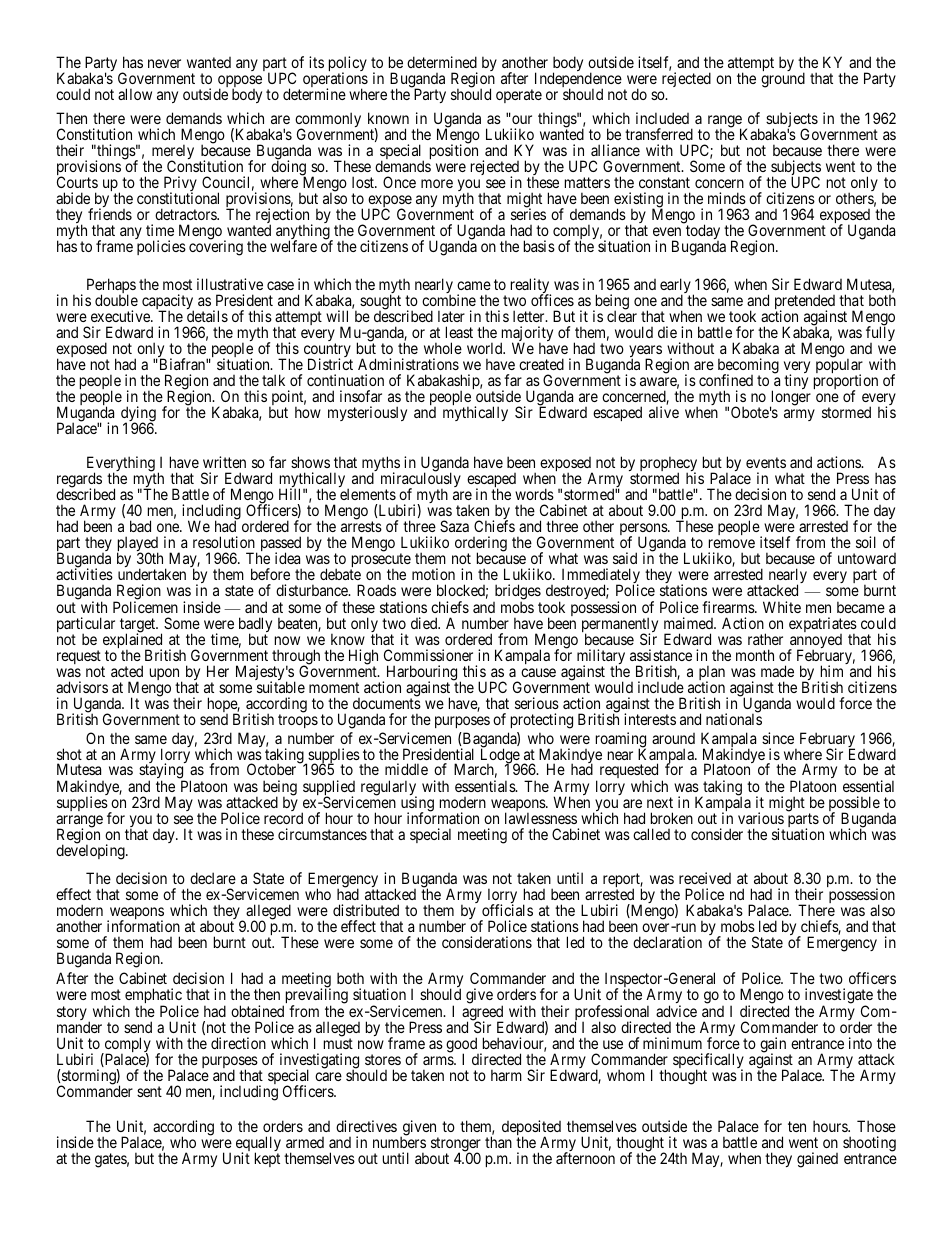 Image resolution: width=952 pixels, height=1233 pixels. What do you see at coordinates (783, 80) in the screenshot?
I see `ground` at bounding box center [783, 80].
